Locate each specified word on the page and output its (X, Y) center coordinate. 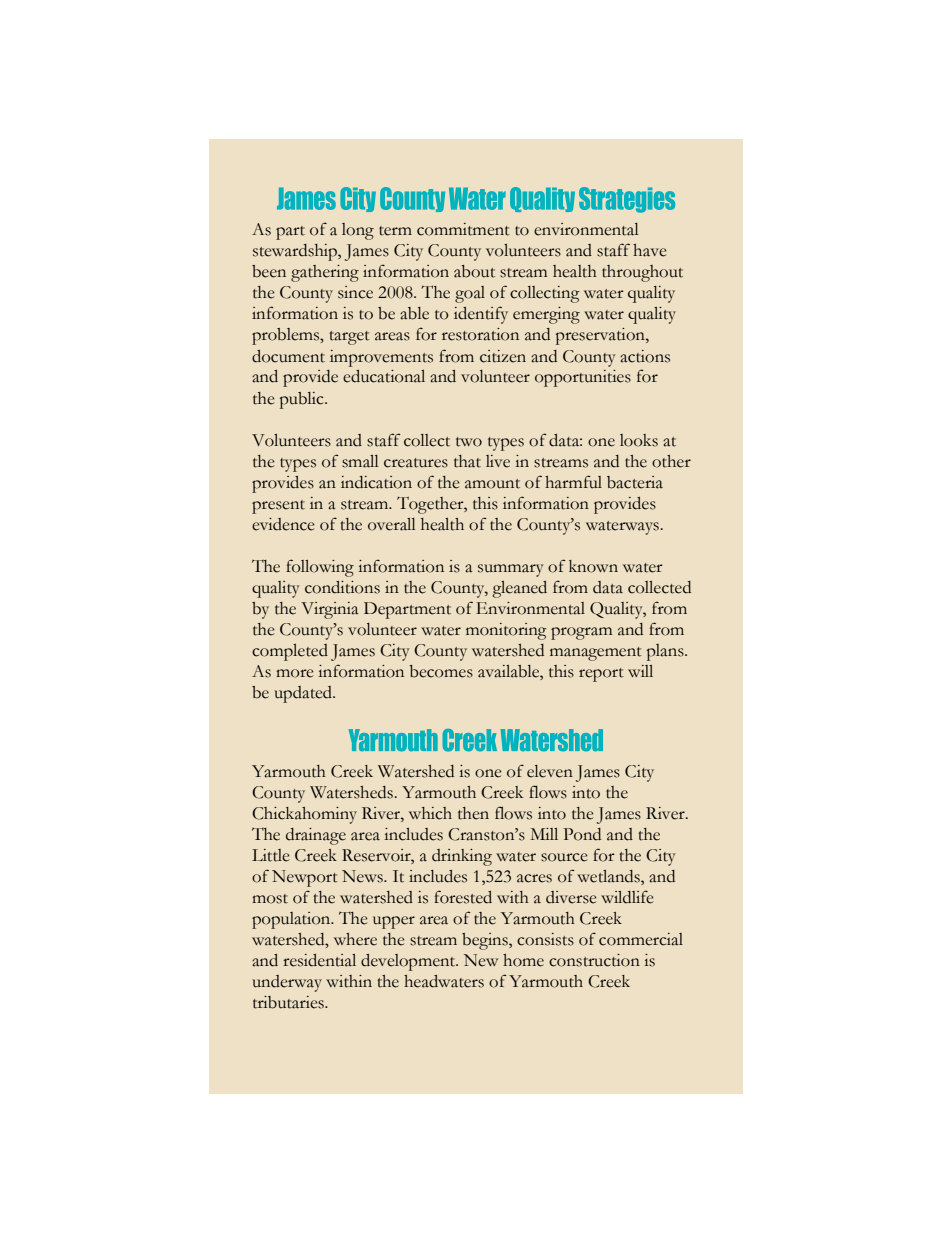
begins (486, 941)
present (278, 507)
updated (304, 694)
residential (319, 960)
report (601, 675)
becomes (441, 671)
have (649, 250)
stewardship (296, 252)
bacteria (635, 482)
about (474, 271)
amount (492, 484)
